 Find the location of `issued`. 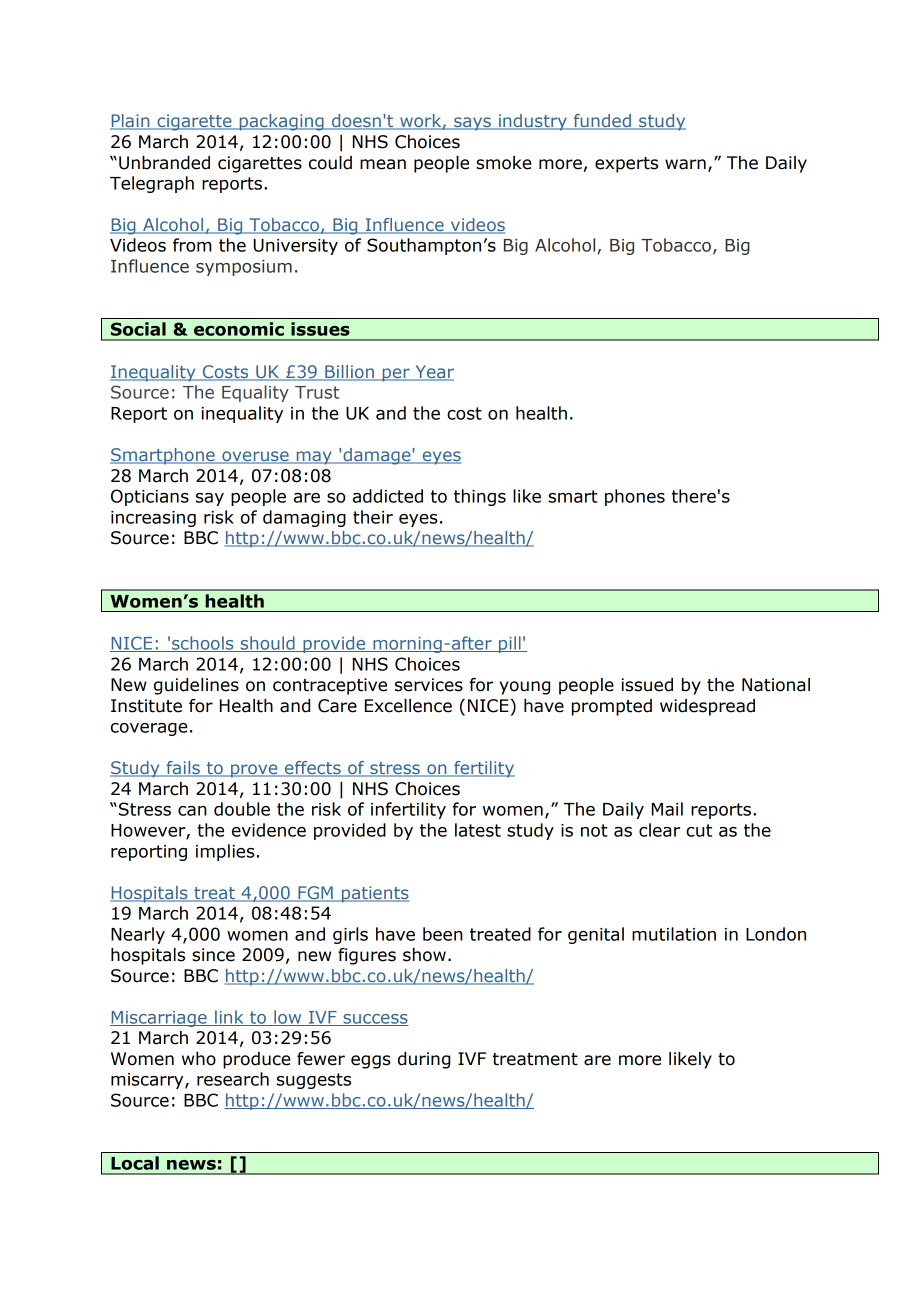

issued is located at coordinates (647, 685).
